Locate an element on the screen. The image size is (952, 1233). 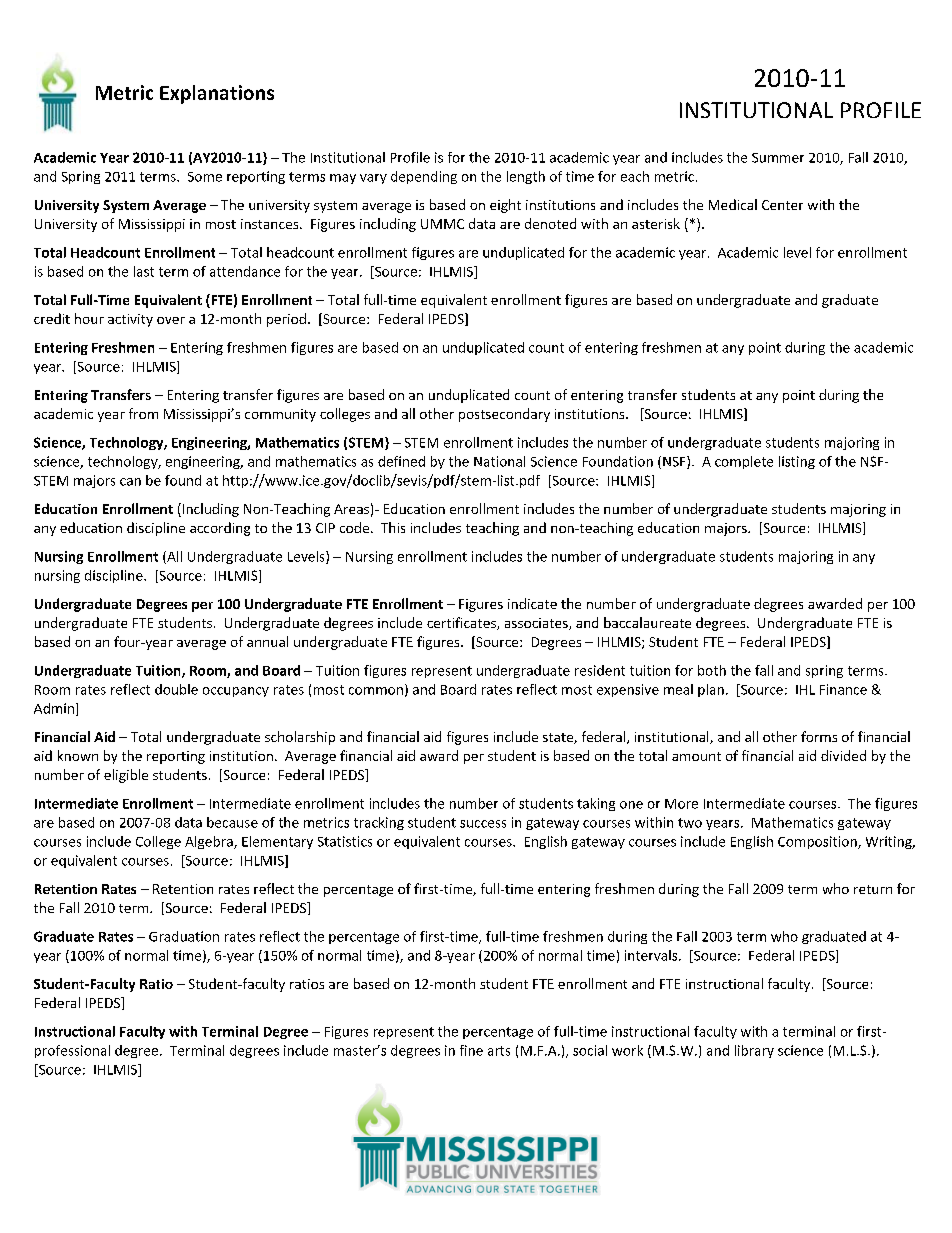
arts is located at coordinates (499, 1051).
